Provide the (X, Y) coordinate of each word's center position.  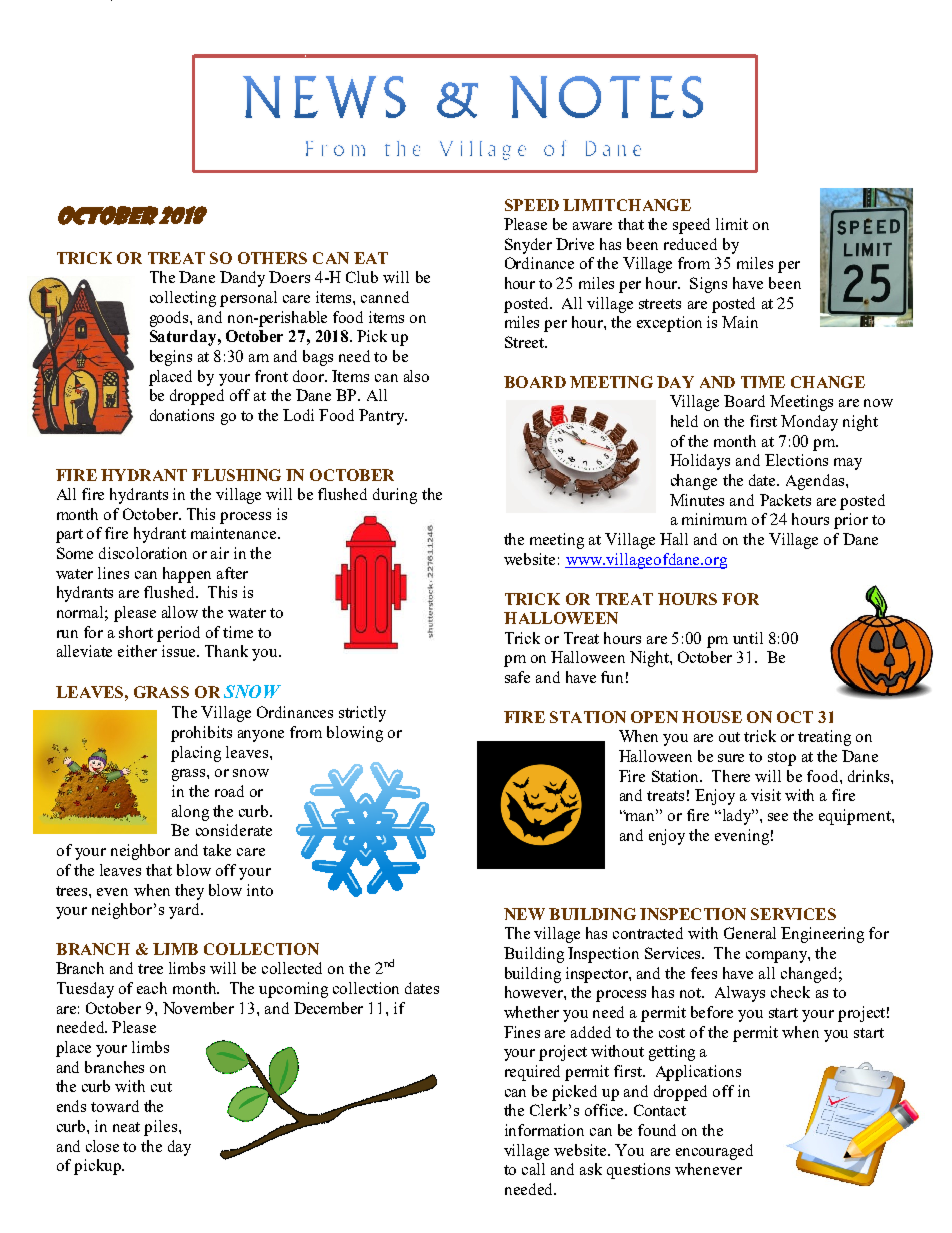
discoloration (143, 553)
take (217, 850)
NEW (524, 914)
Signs (708, 285)
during (395, 496)
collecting (183, 299)
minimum (714, 519)
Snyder (528, 246)
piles (162, 1128)
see (778, 817)
